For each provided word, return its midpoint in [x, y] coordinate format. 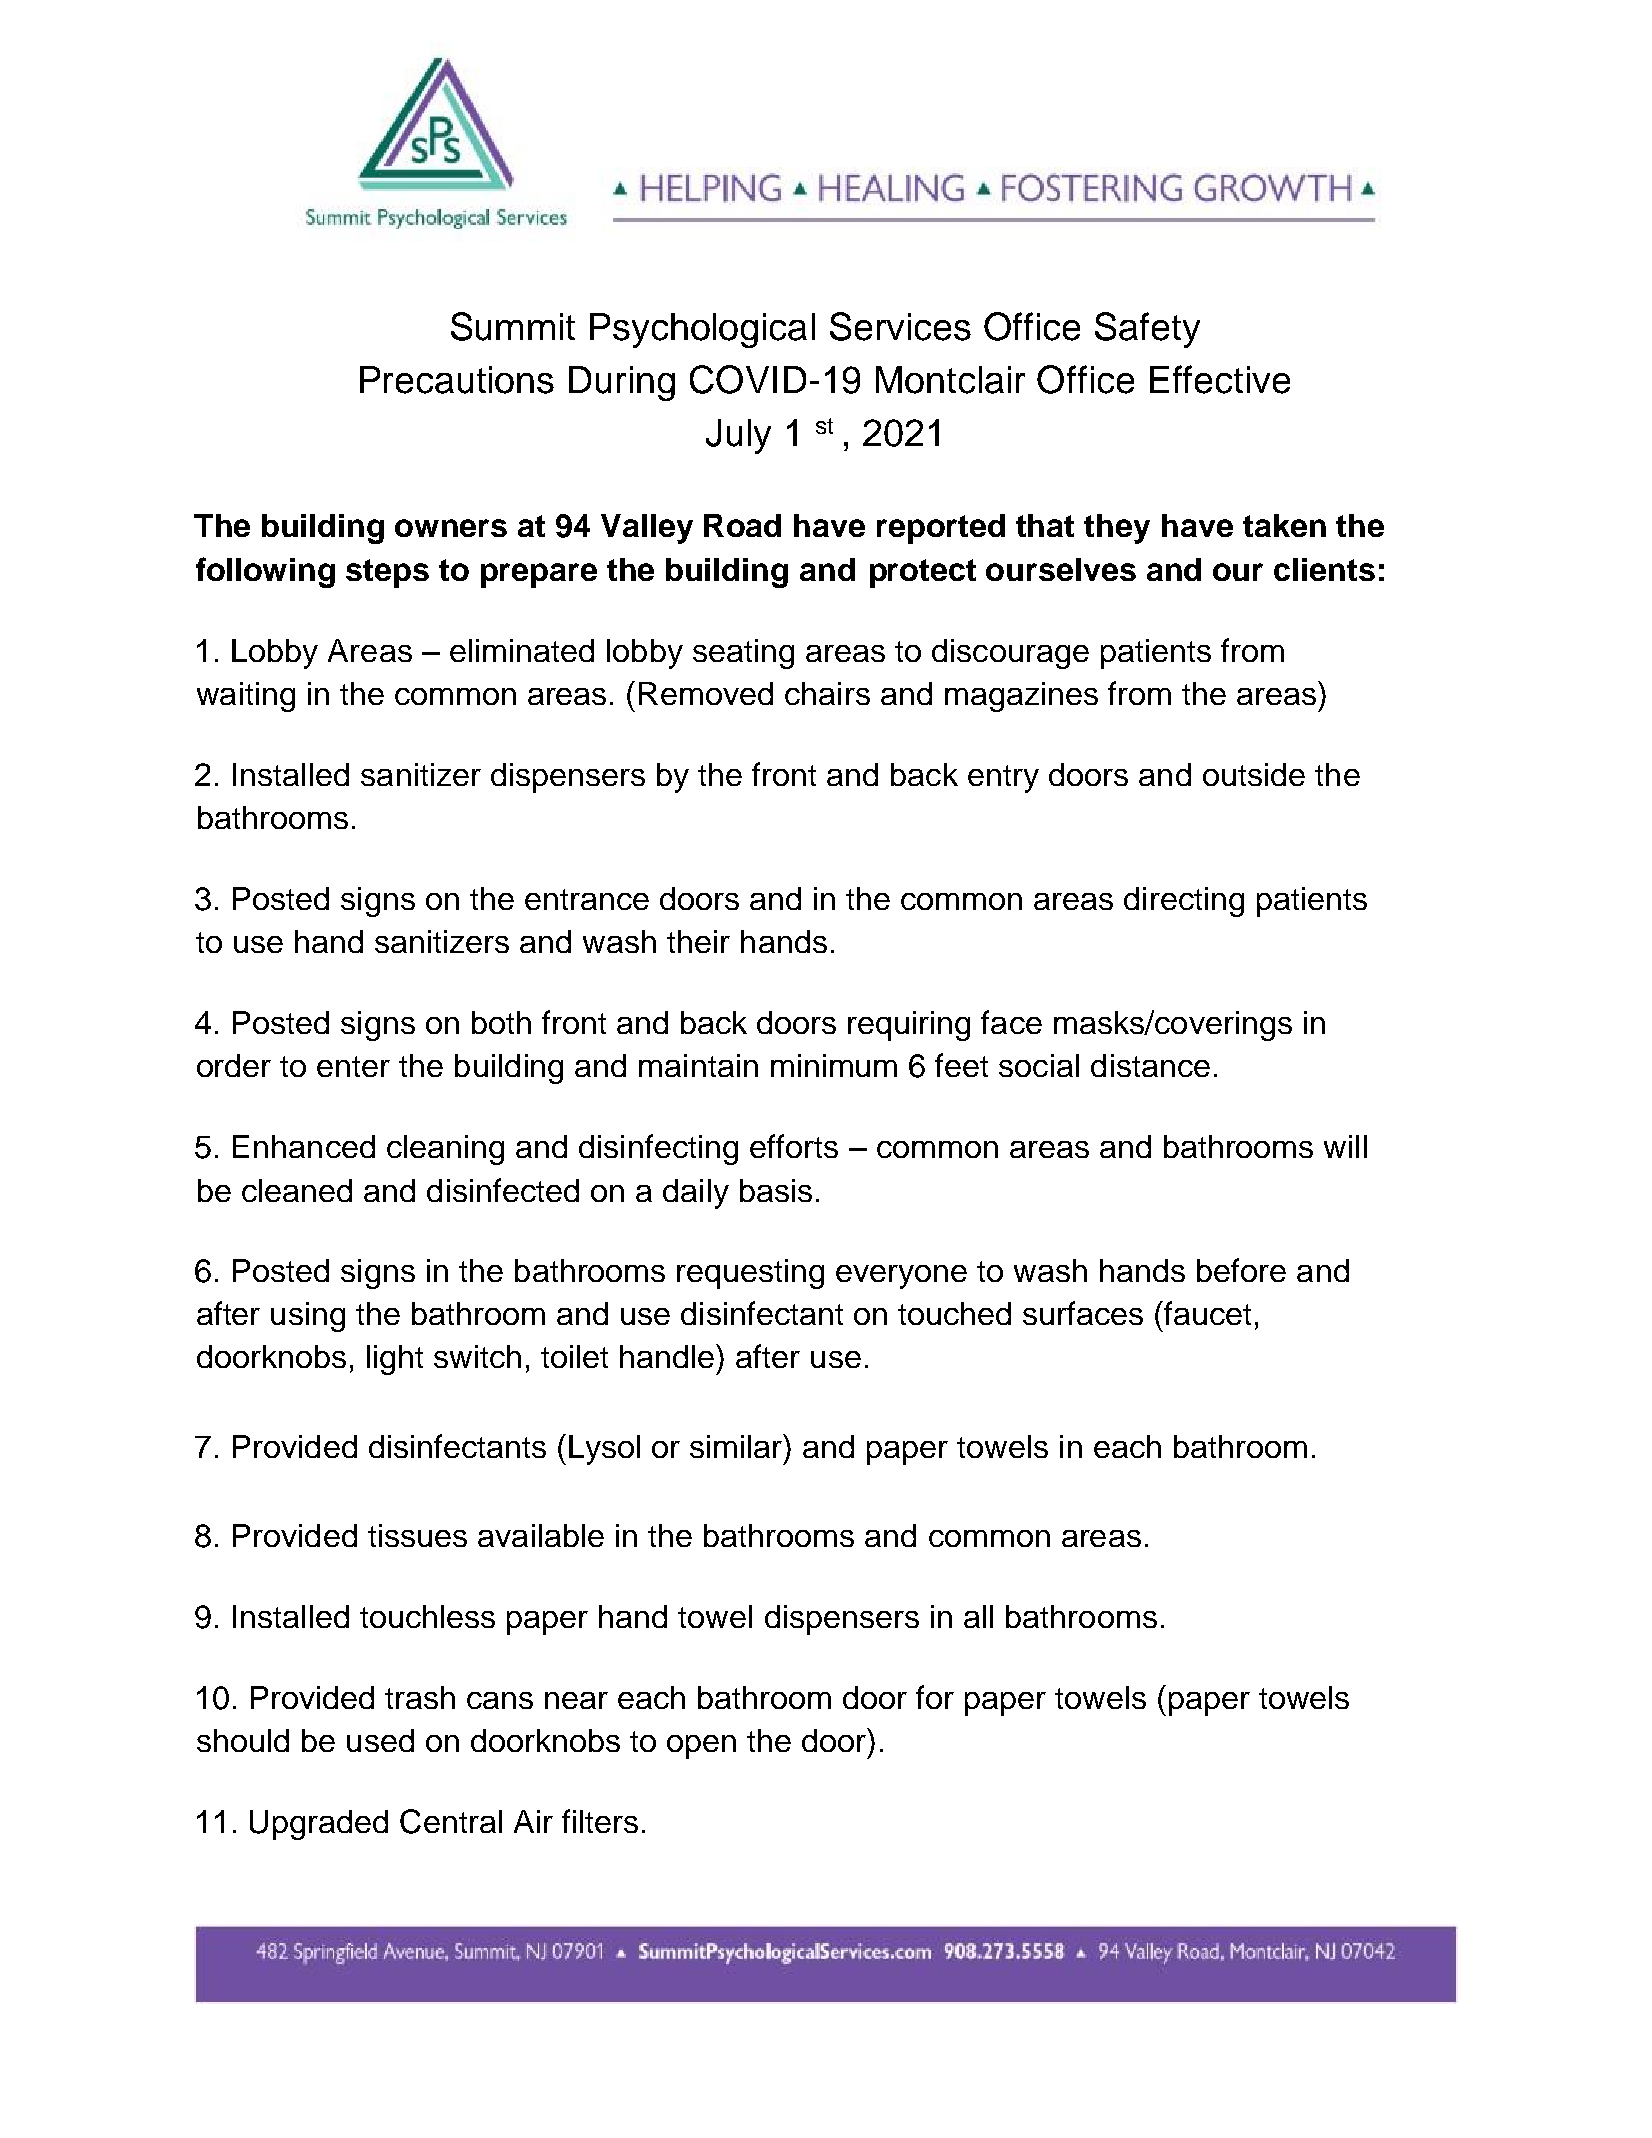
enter [353, 1066]
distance [1150, 1065]
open [701, 1747]
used [380, 1740]
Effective [1220, 379]
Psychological [702, 330]
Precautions [457, 380]
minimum [834, 1065]
